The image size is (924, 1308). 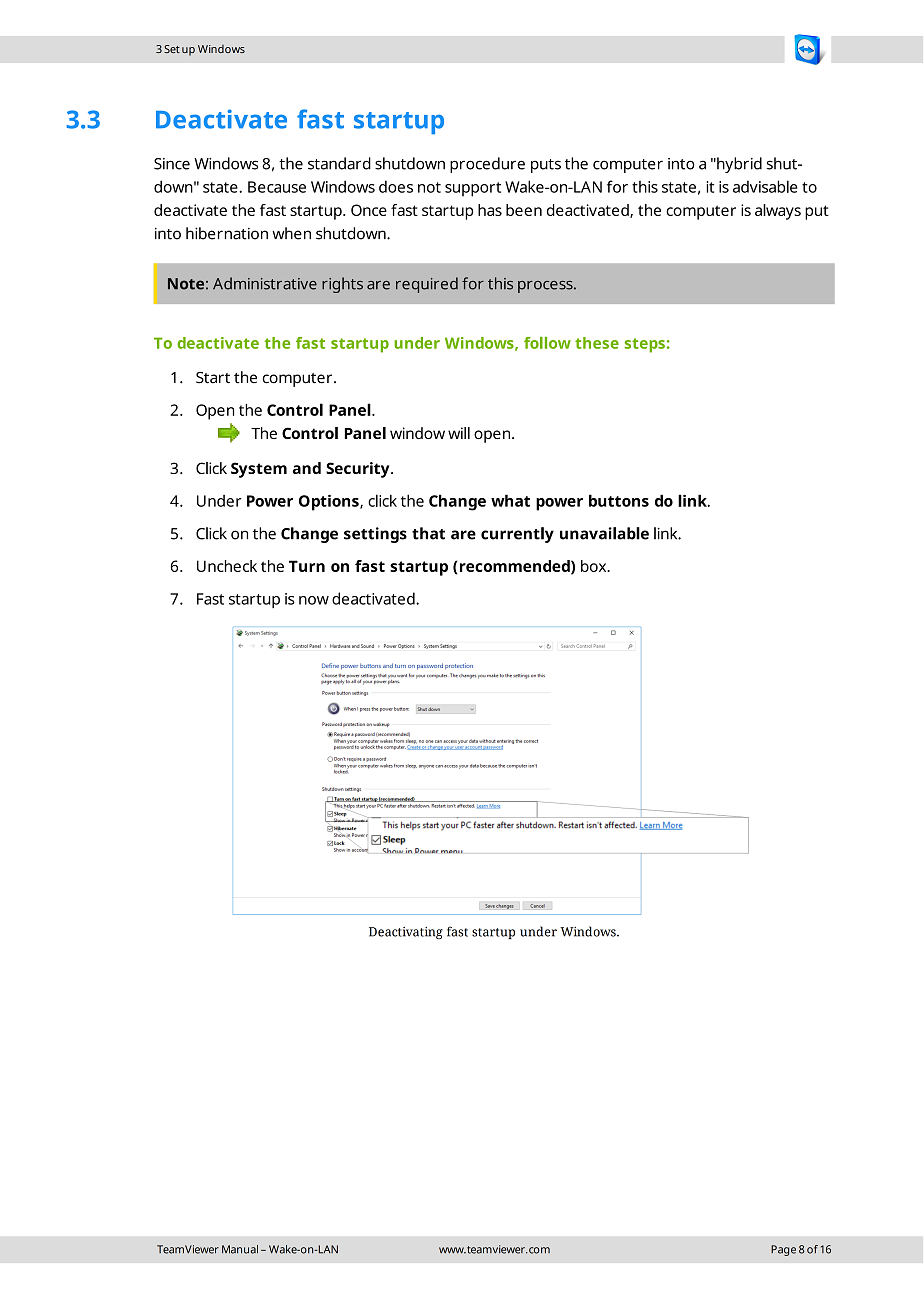 What do you see at coordinates (314, 600) in the screenshot?
I see `now` at bounding box center [314, 600].
